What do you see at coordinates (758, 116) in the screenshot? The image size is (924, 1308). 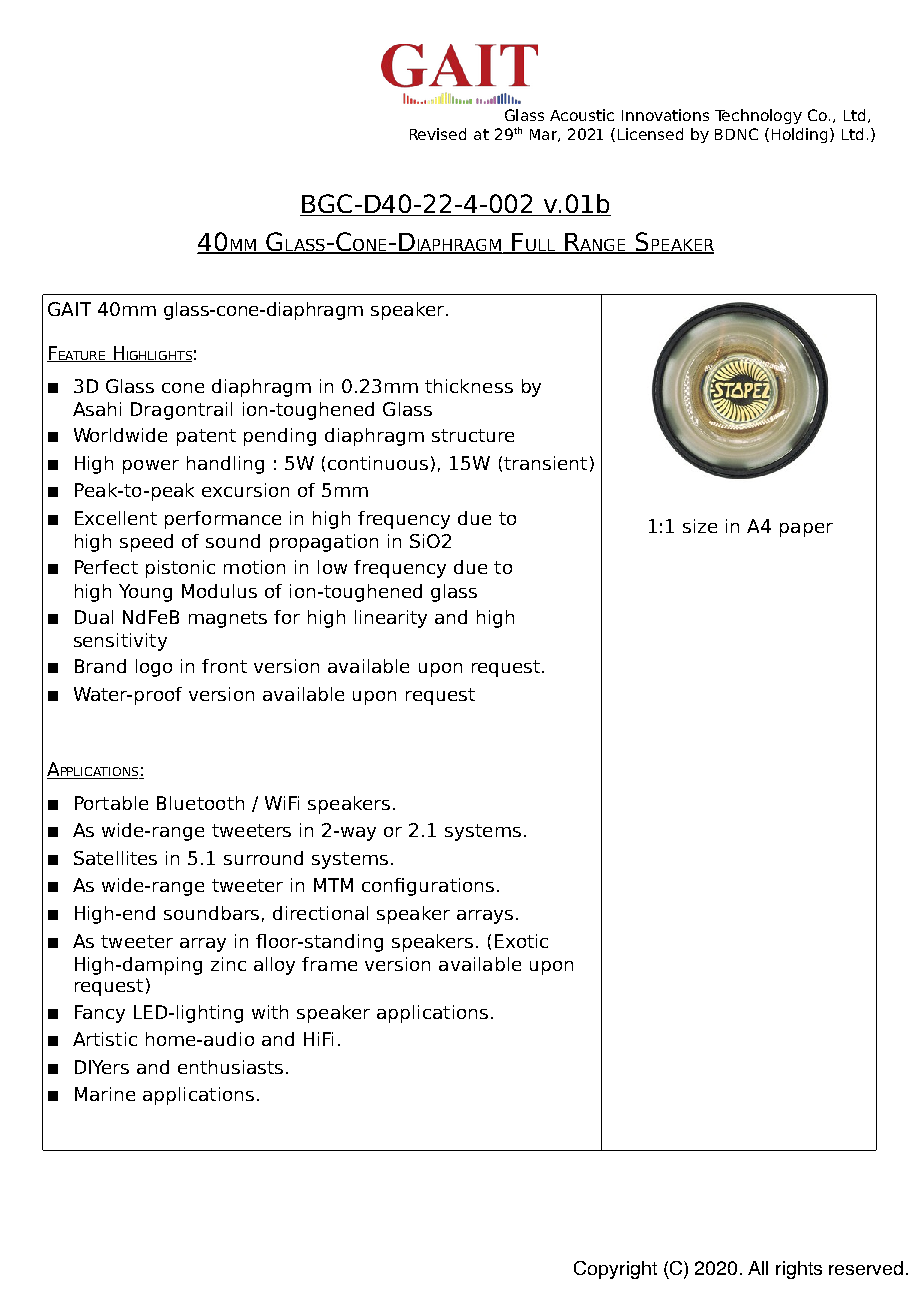 I see `Technology` at bounding box center [758, 116].
